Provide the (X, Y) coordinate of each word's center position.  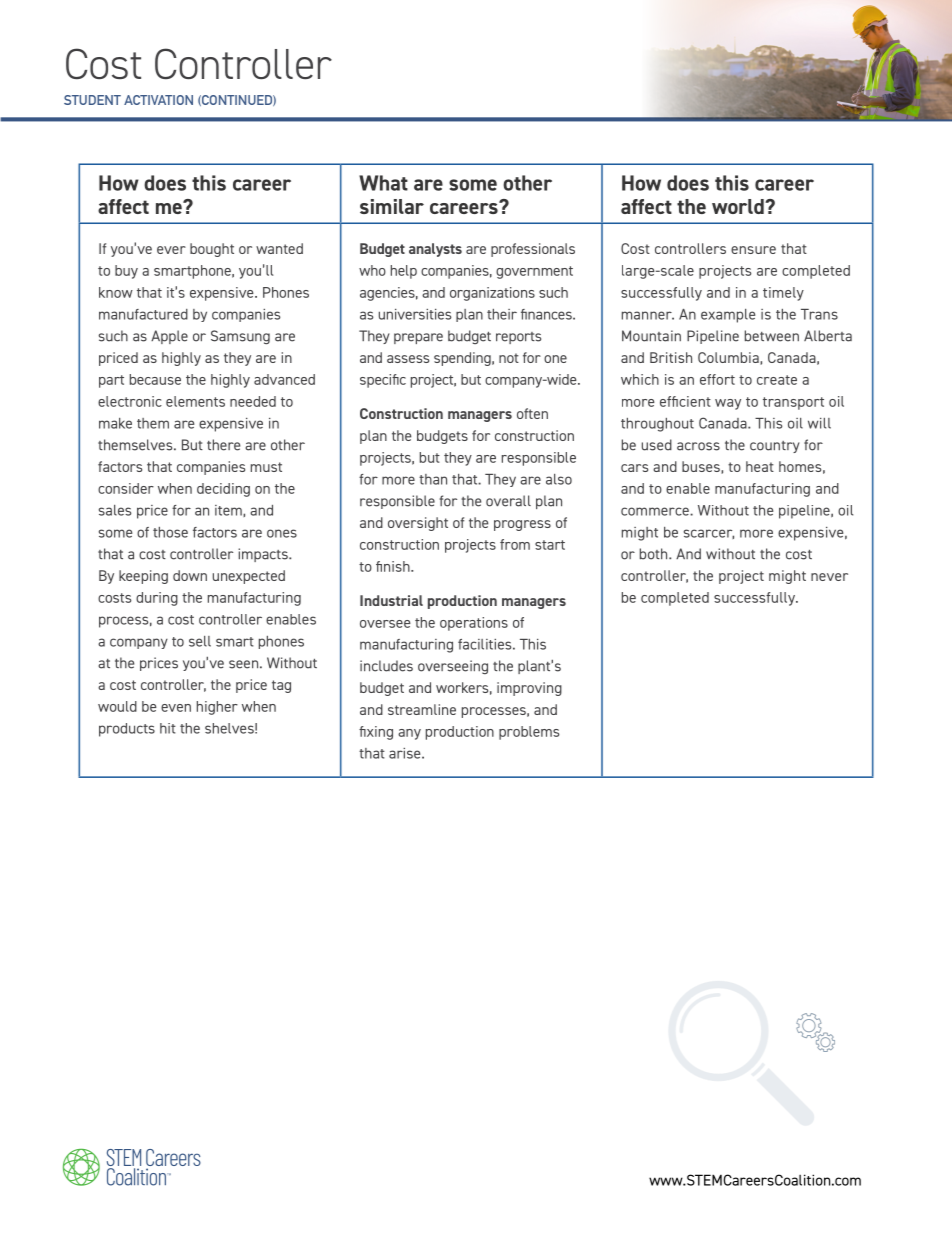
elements (195, 401)
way (728, 404)
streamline (422, 709)
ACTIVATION (158, 100)
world (739, 206)
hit (168, 728)
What (383, 183)
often (532, 413)
